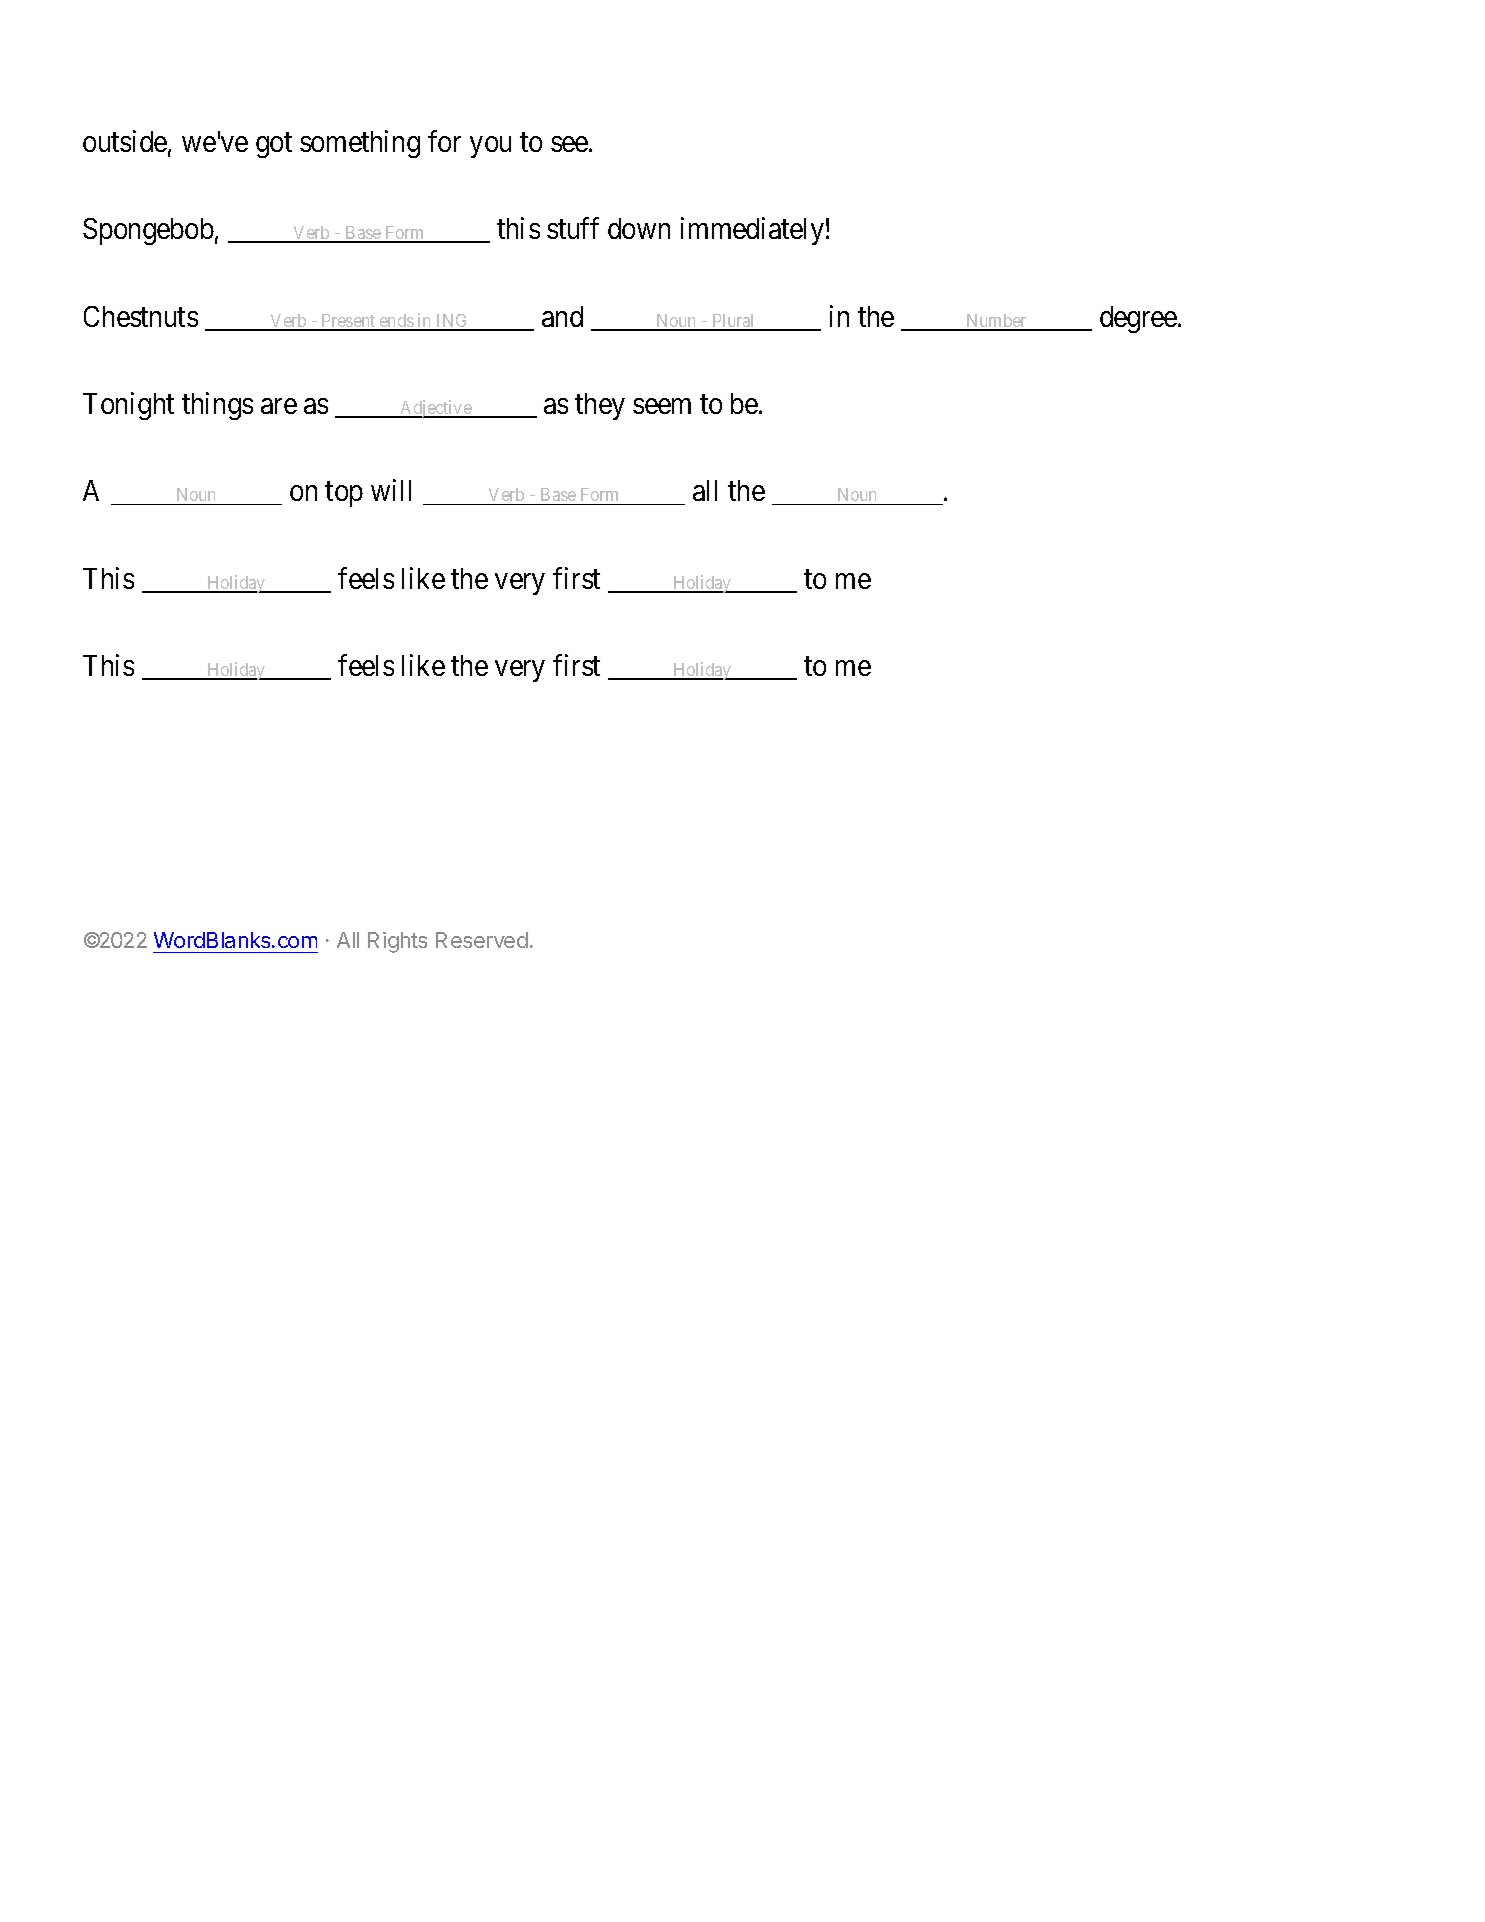 The height and width of the page is (1922, 1485). I want to click on got, so click(274, 145).
